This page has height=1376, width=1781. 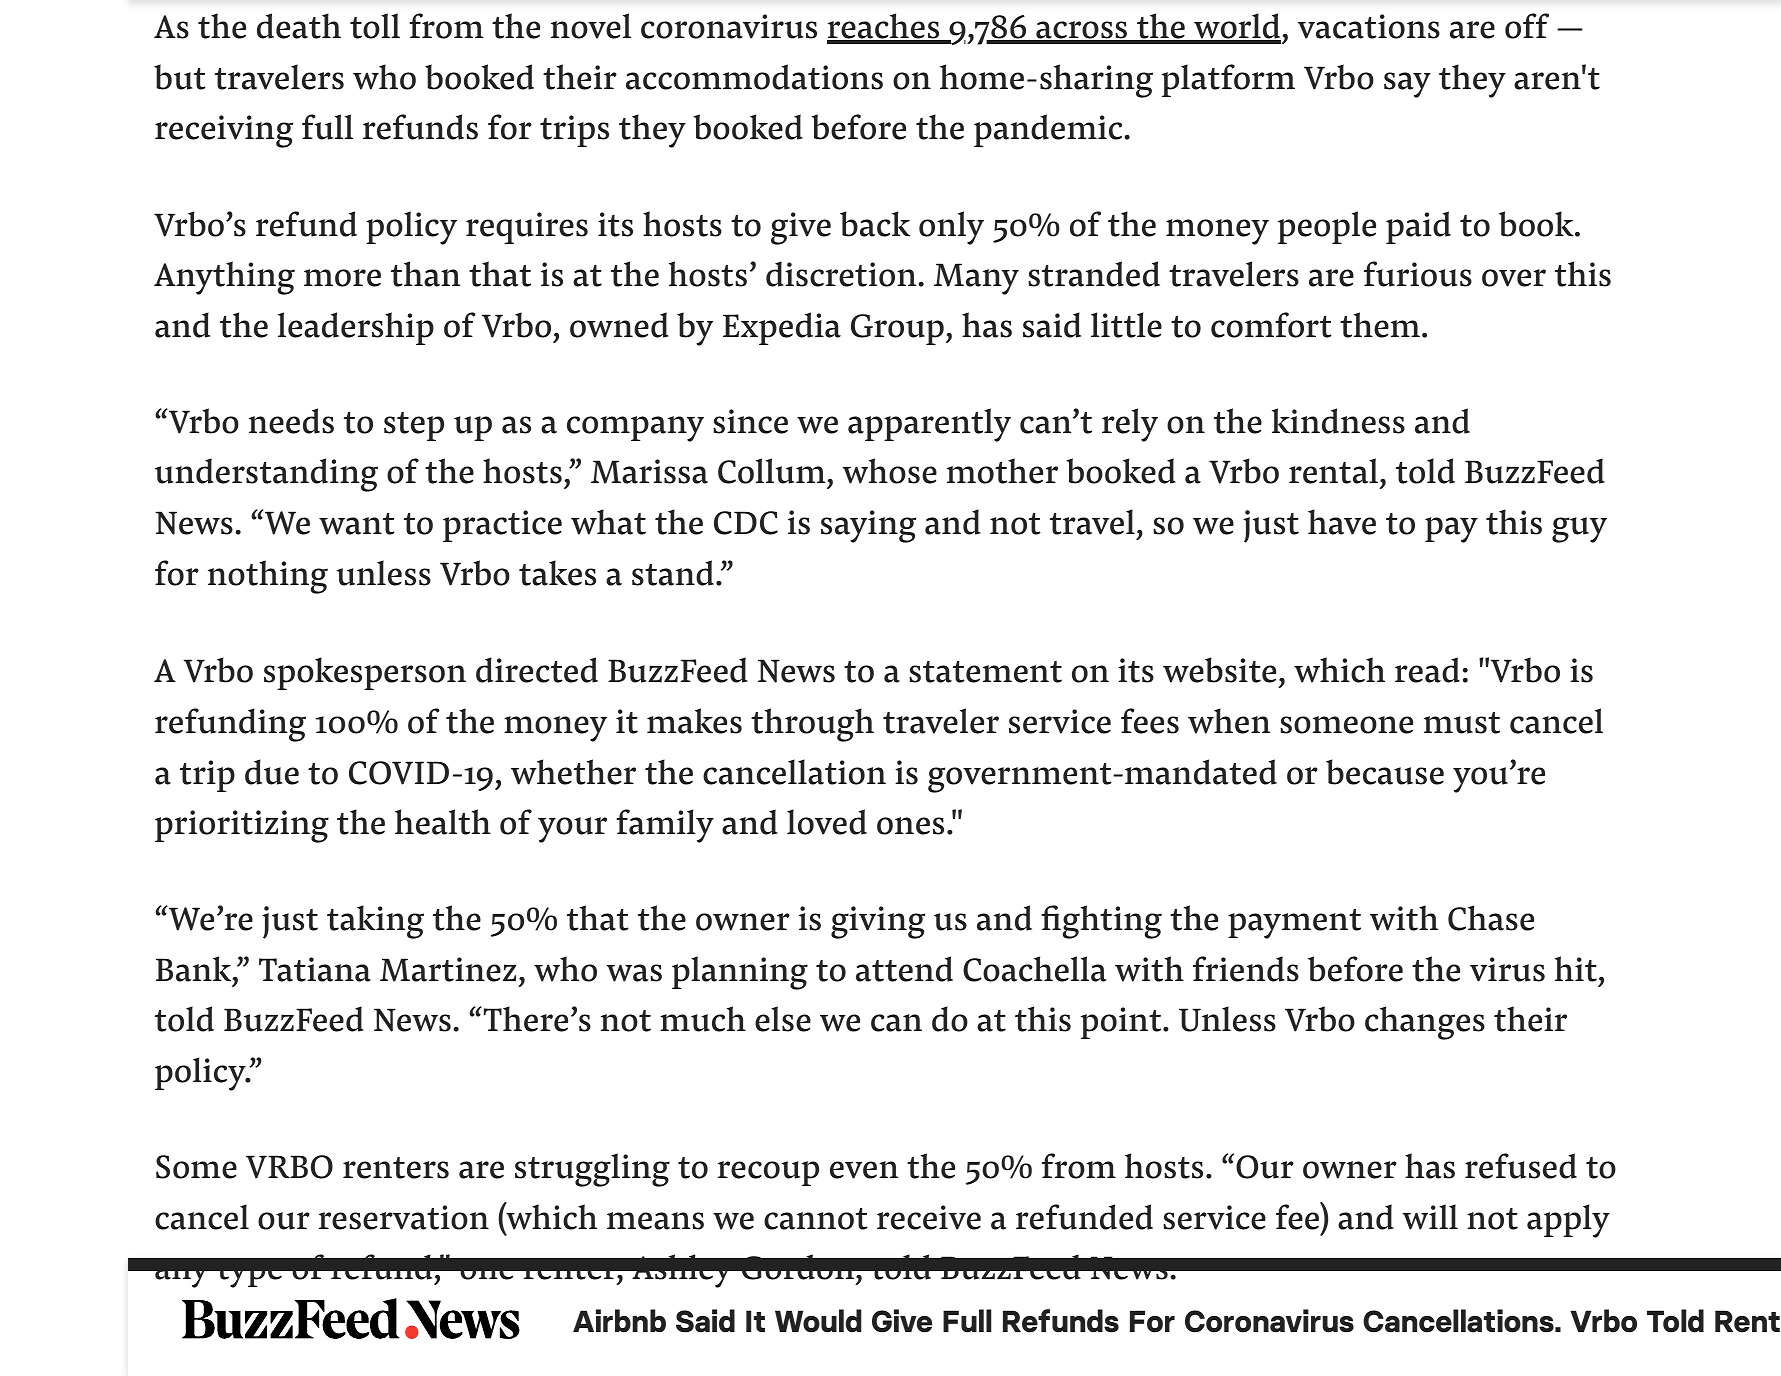 What do you see at coordinates (897, 329) in the page?
I see `Group` at bounding box center [897, 329].
